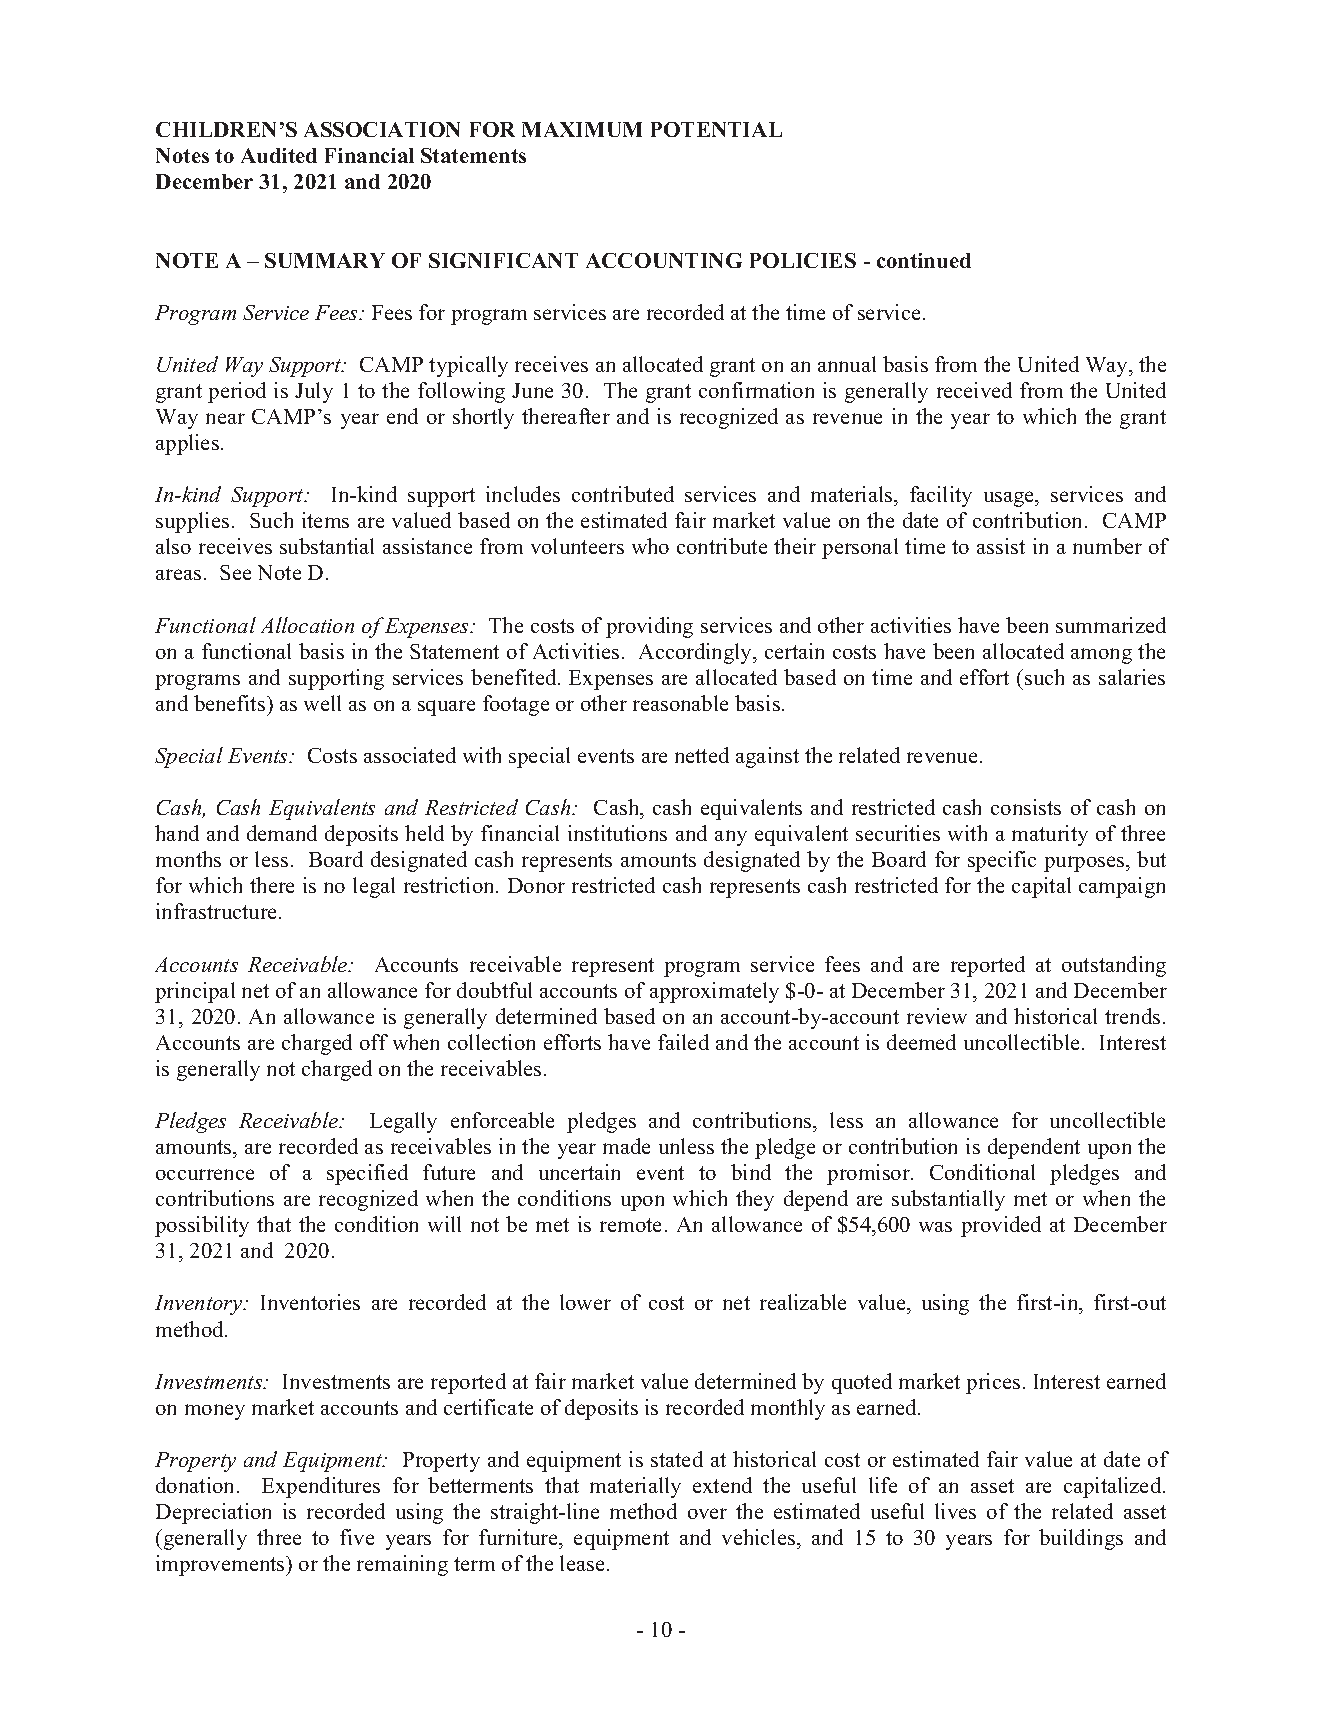 The height and width of the screenshot is (1710, 1322). Describe the element at coordinates (367, 1174) in the screenshot. I see `specified` at that location.
